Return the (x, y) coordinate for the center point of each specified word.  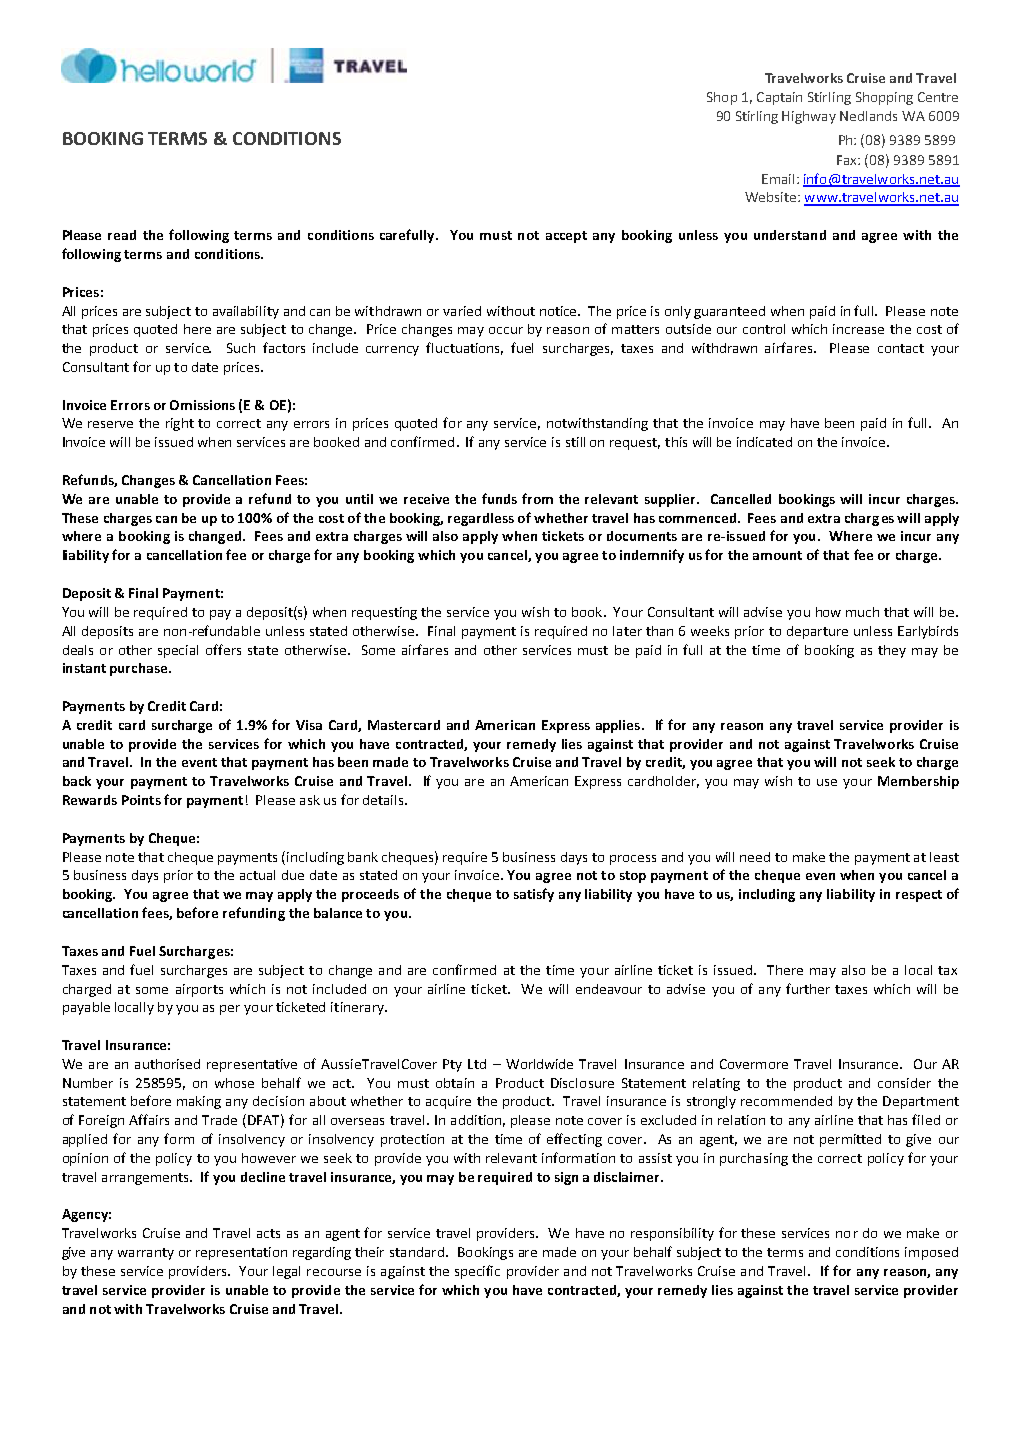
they (892, 651)
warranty (146, 1254)
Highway (809, 117)
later (627, 631)
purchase (140, 669)
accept (566, 237)
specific (477, 1272)
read (122, 235)
